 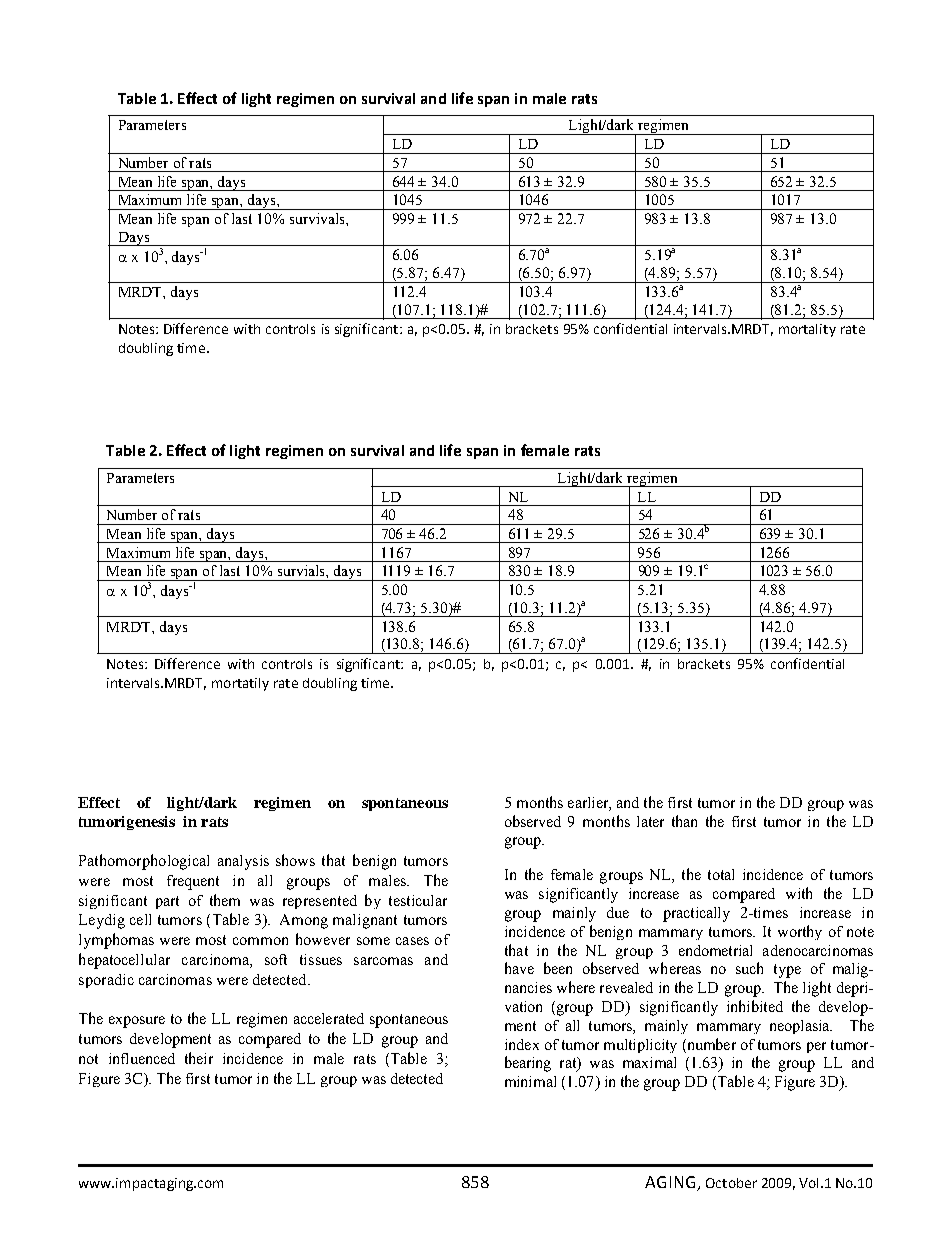 I want to click on later, so click(x=650, y=821).
